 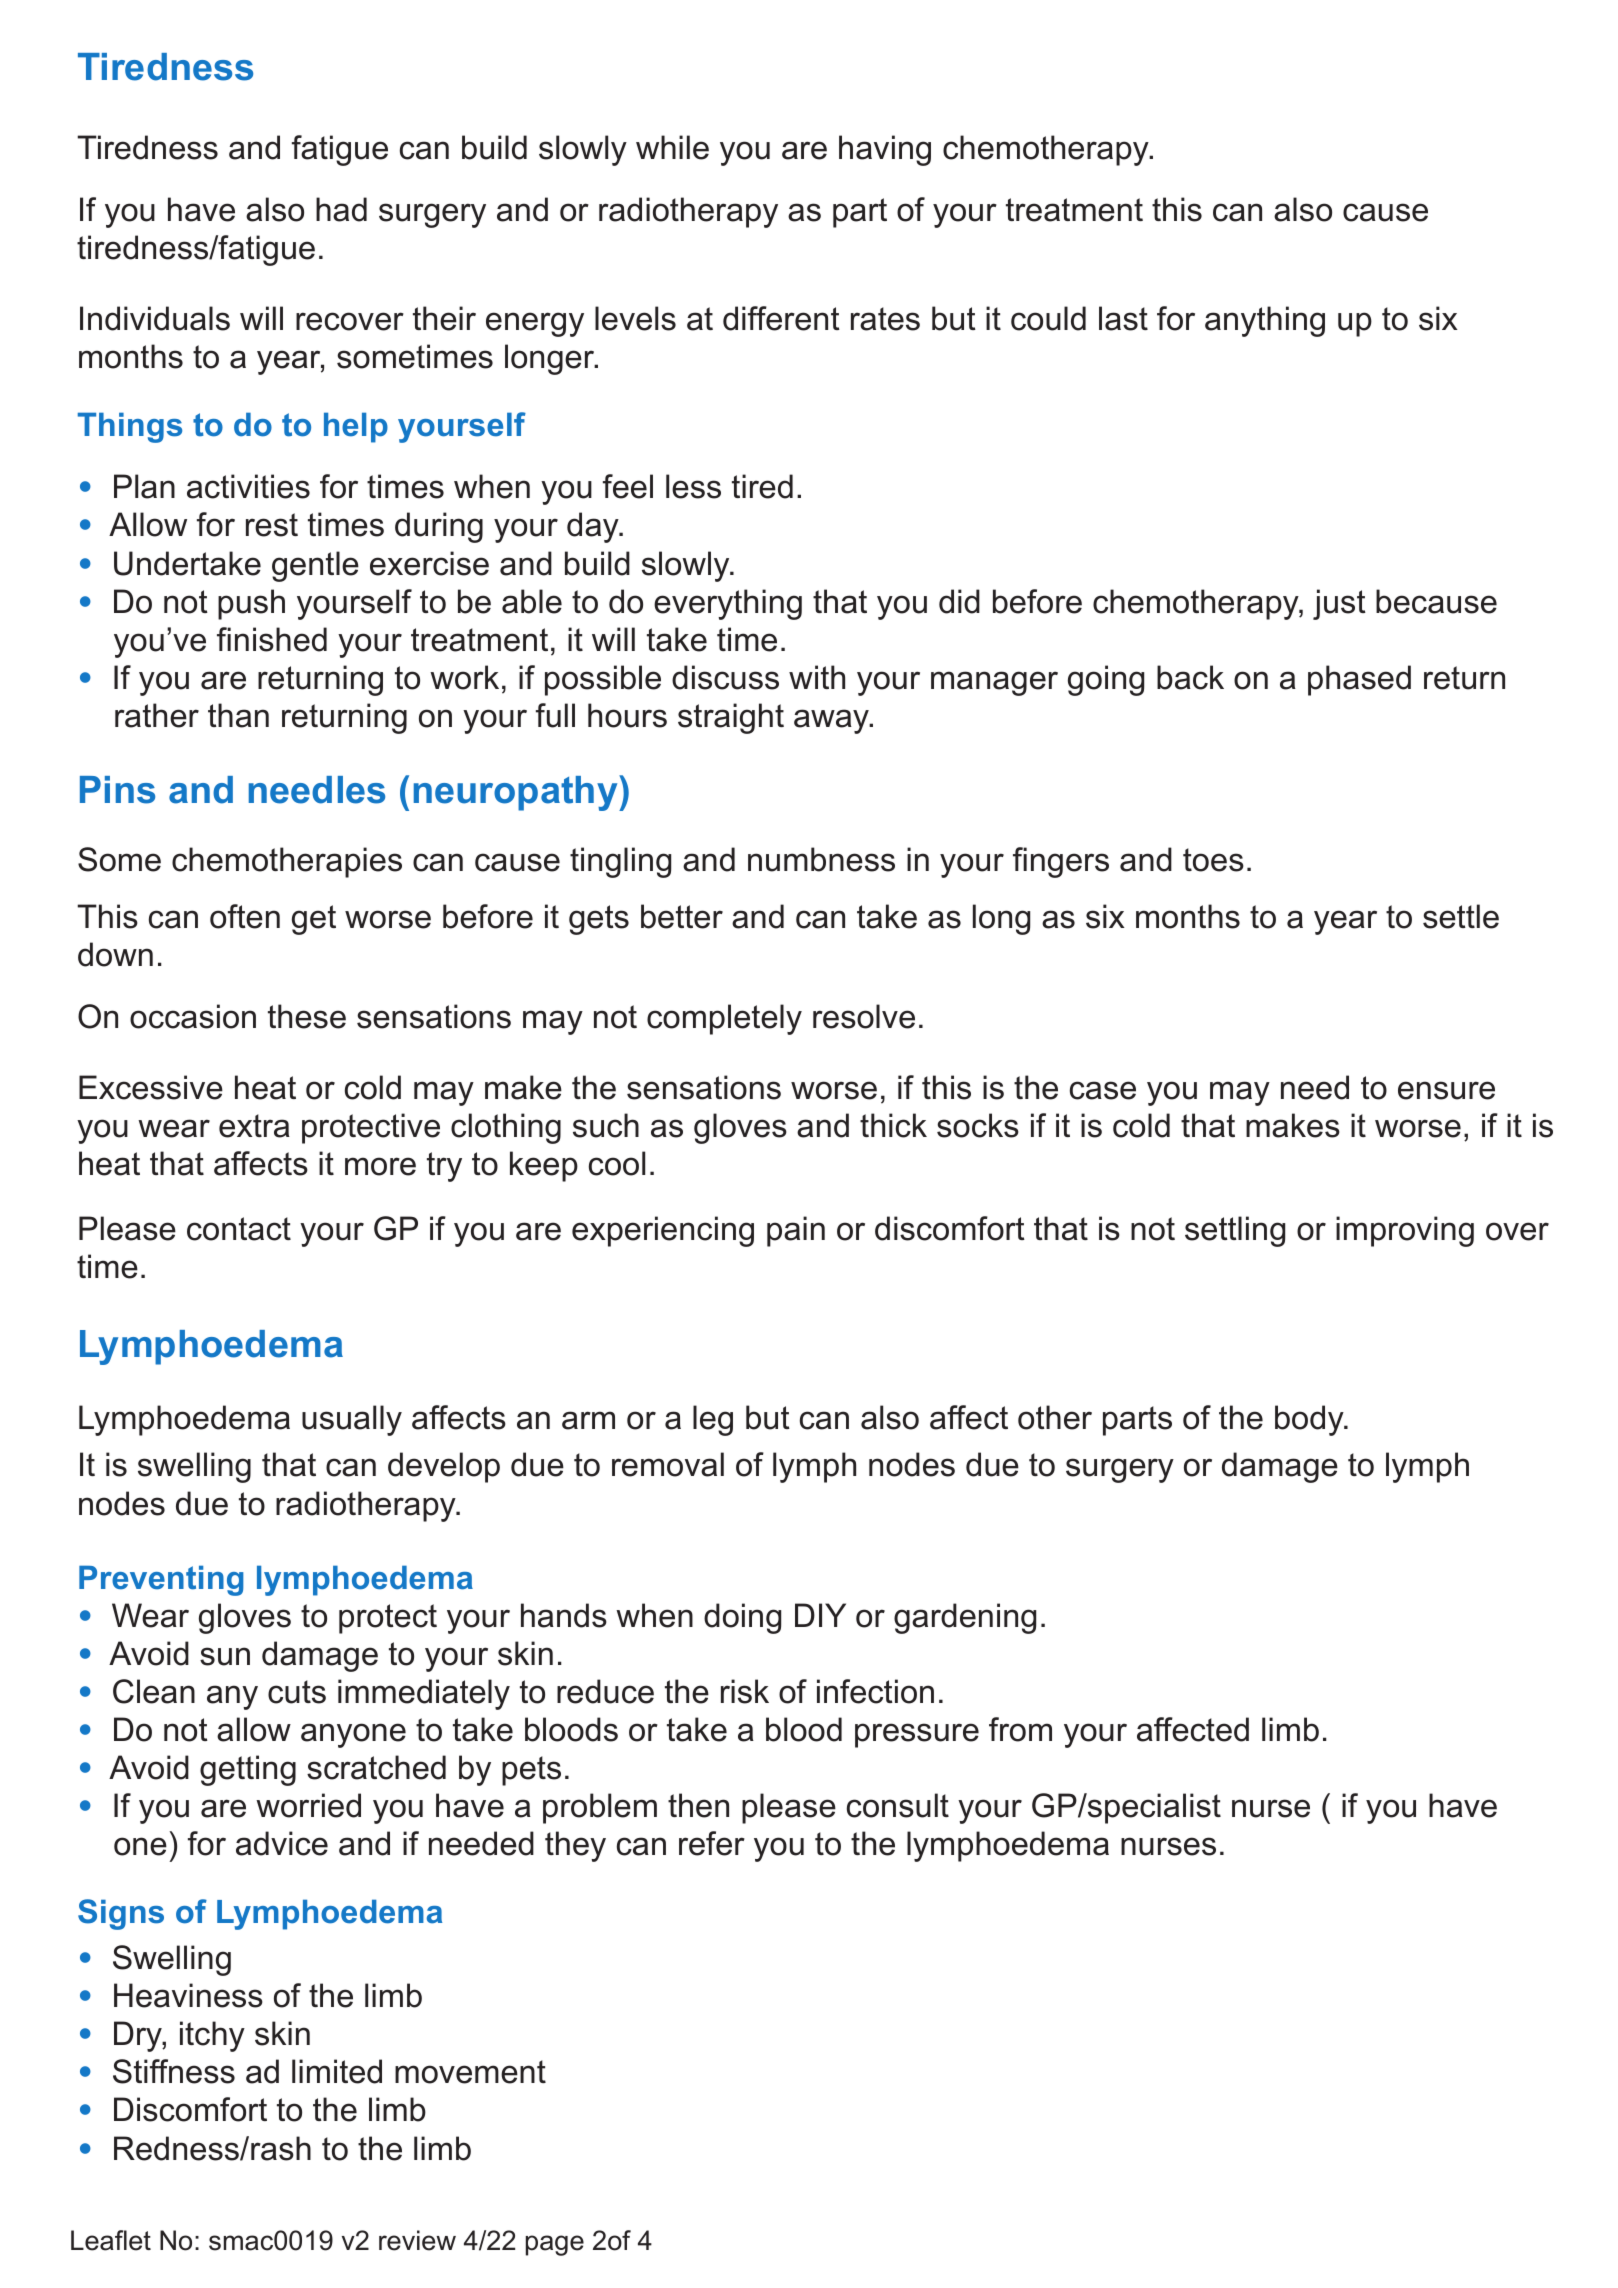 What do you see at coordinates (821, 859) in the document?
I see `numbness` at bounding box center [821, 859].
